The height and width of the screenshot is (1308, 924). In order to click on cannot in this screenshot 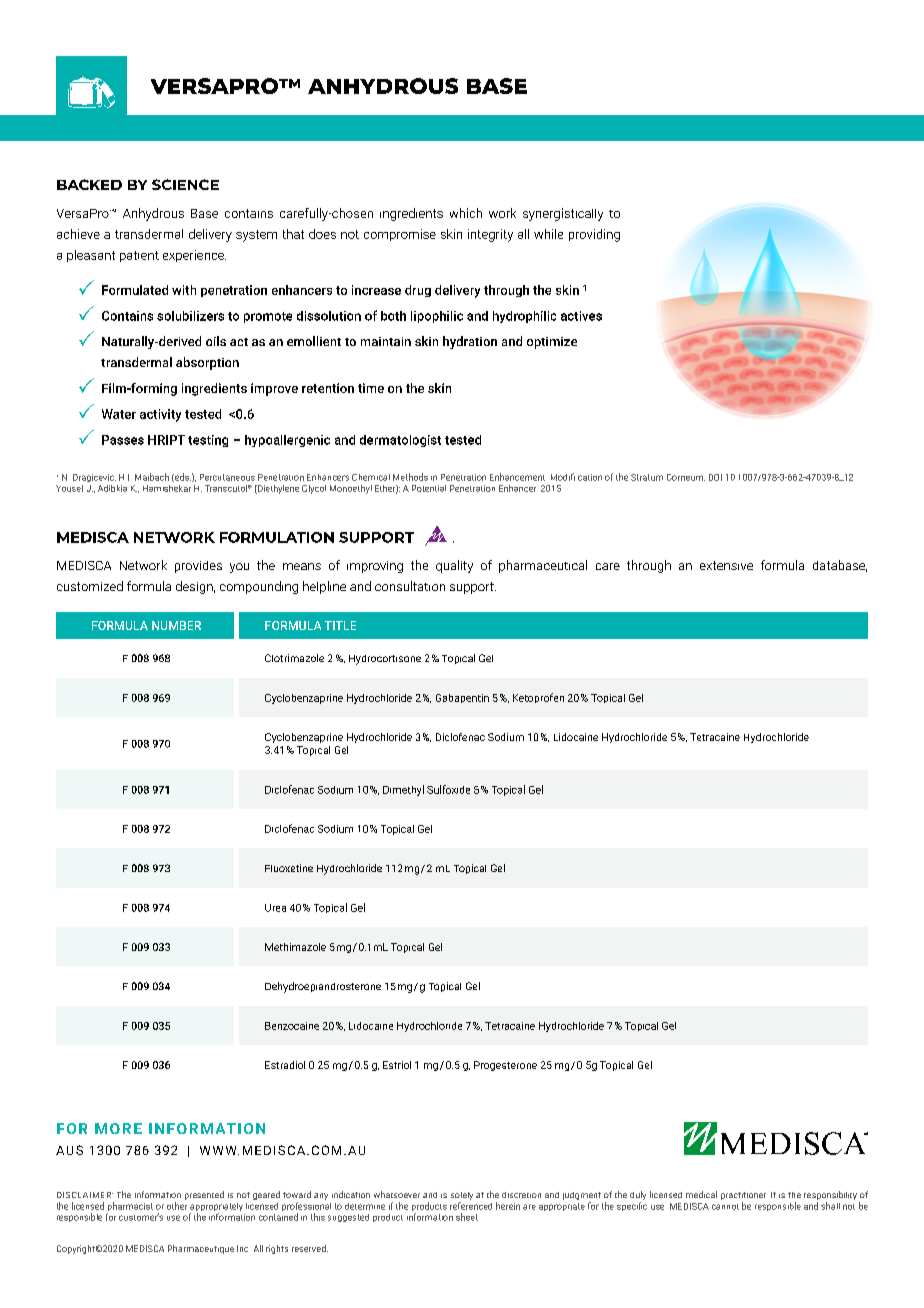, I will do `click(725, 1207)`.
